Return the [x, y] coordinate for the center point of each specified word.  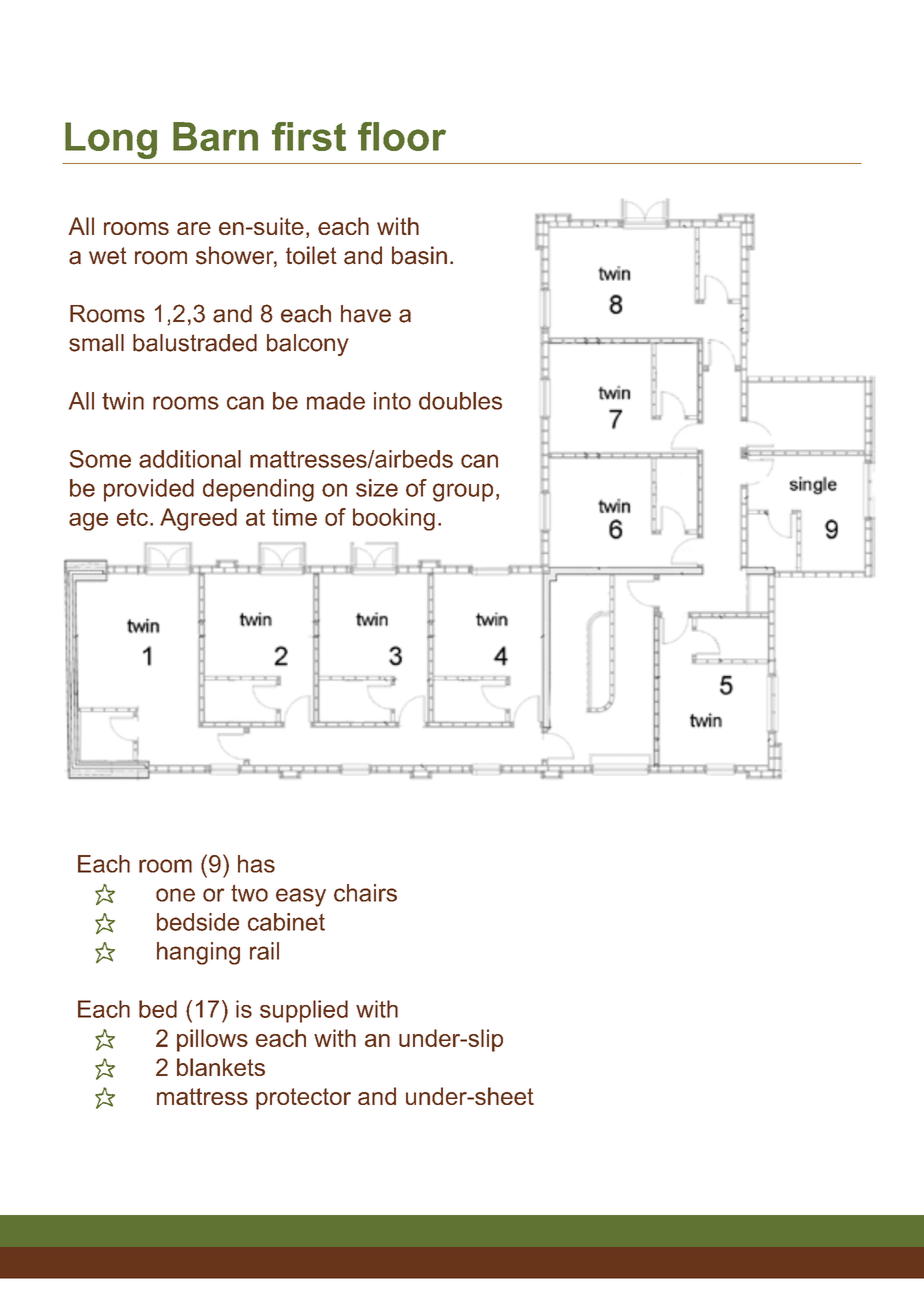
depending [258, 490]
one [175, 895]
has [256, 864]
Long [111, 140]
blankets [221, 1067]
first [309, 136]
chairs [365, 893]
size [377, 488]
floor [402, 136]
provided [149, 490]
